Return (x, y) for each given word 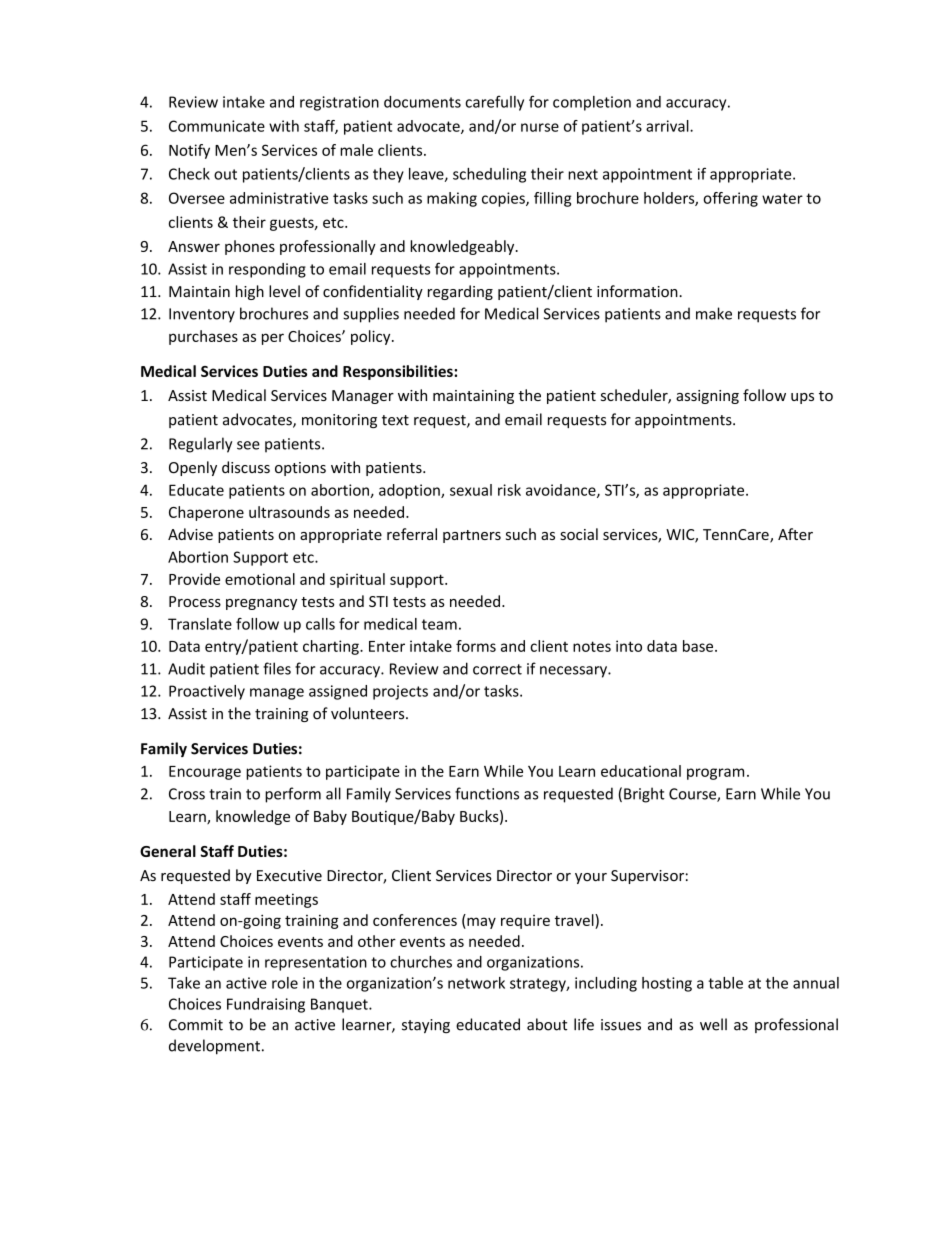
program (715, 774)
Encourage (205, 773)
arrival (668, 126)
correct (497, 669)
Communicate (217, 126)
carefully (494, 103)
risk (509, 490)
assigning (707, 397)
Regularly (200, 445)
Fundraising (266, 1005)
